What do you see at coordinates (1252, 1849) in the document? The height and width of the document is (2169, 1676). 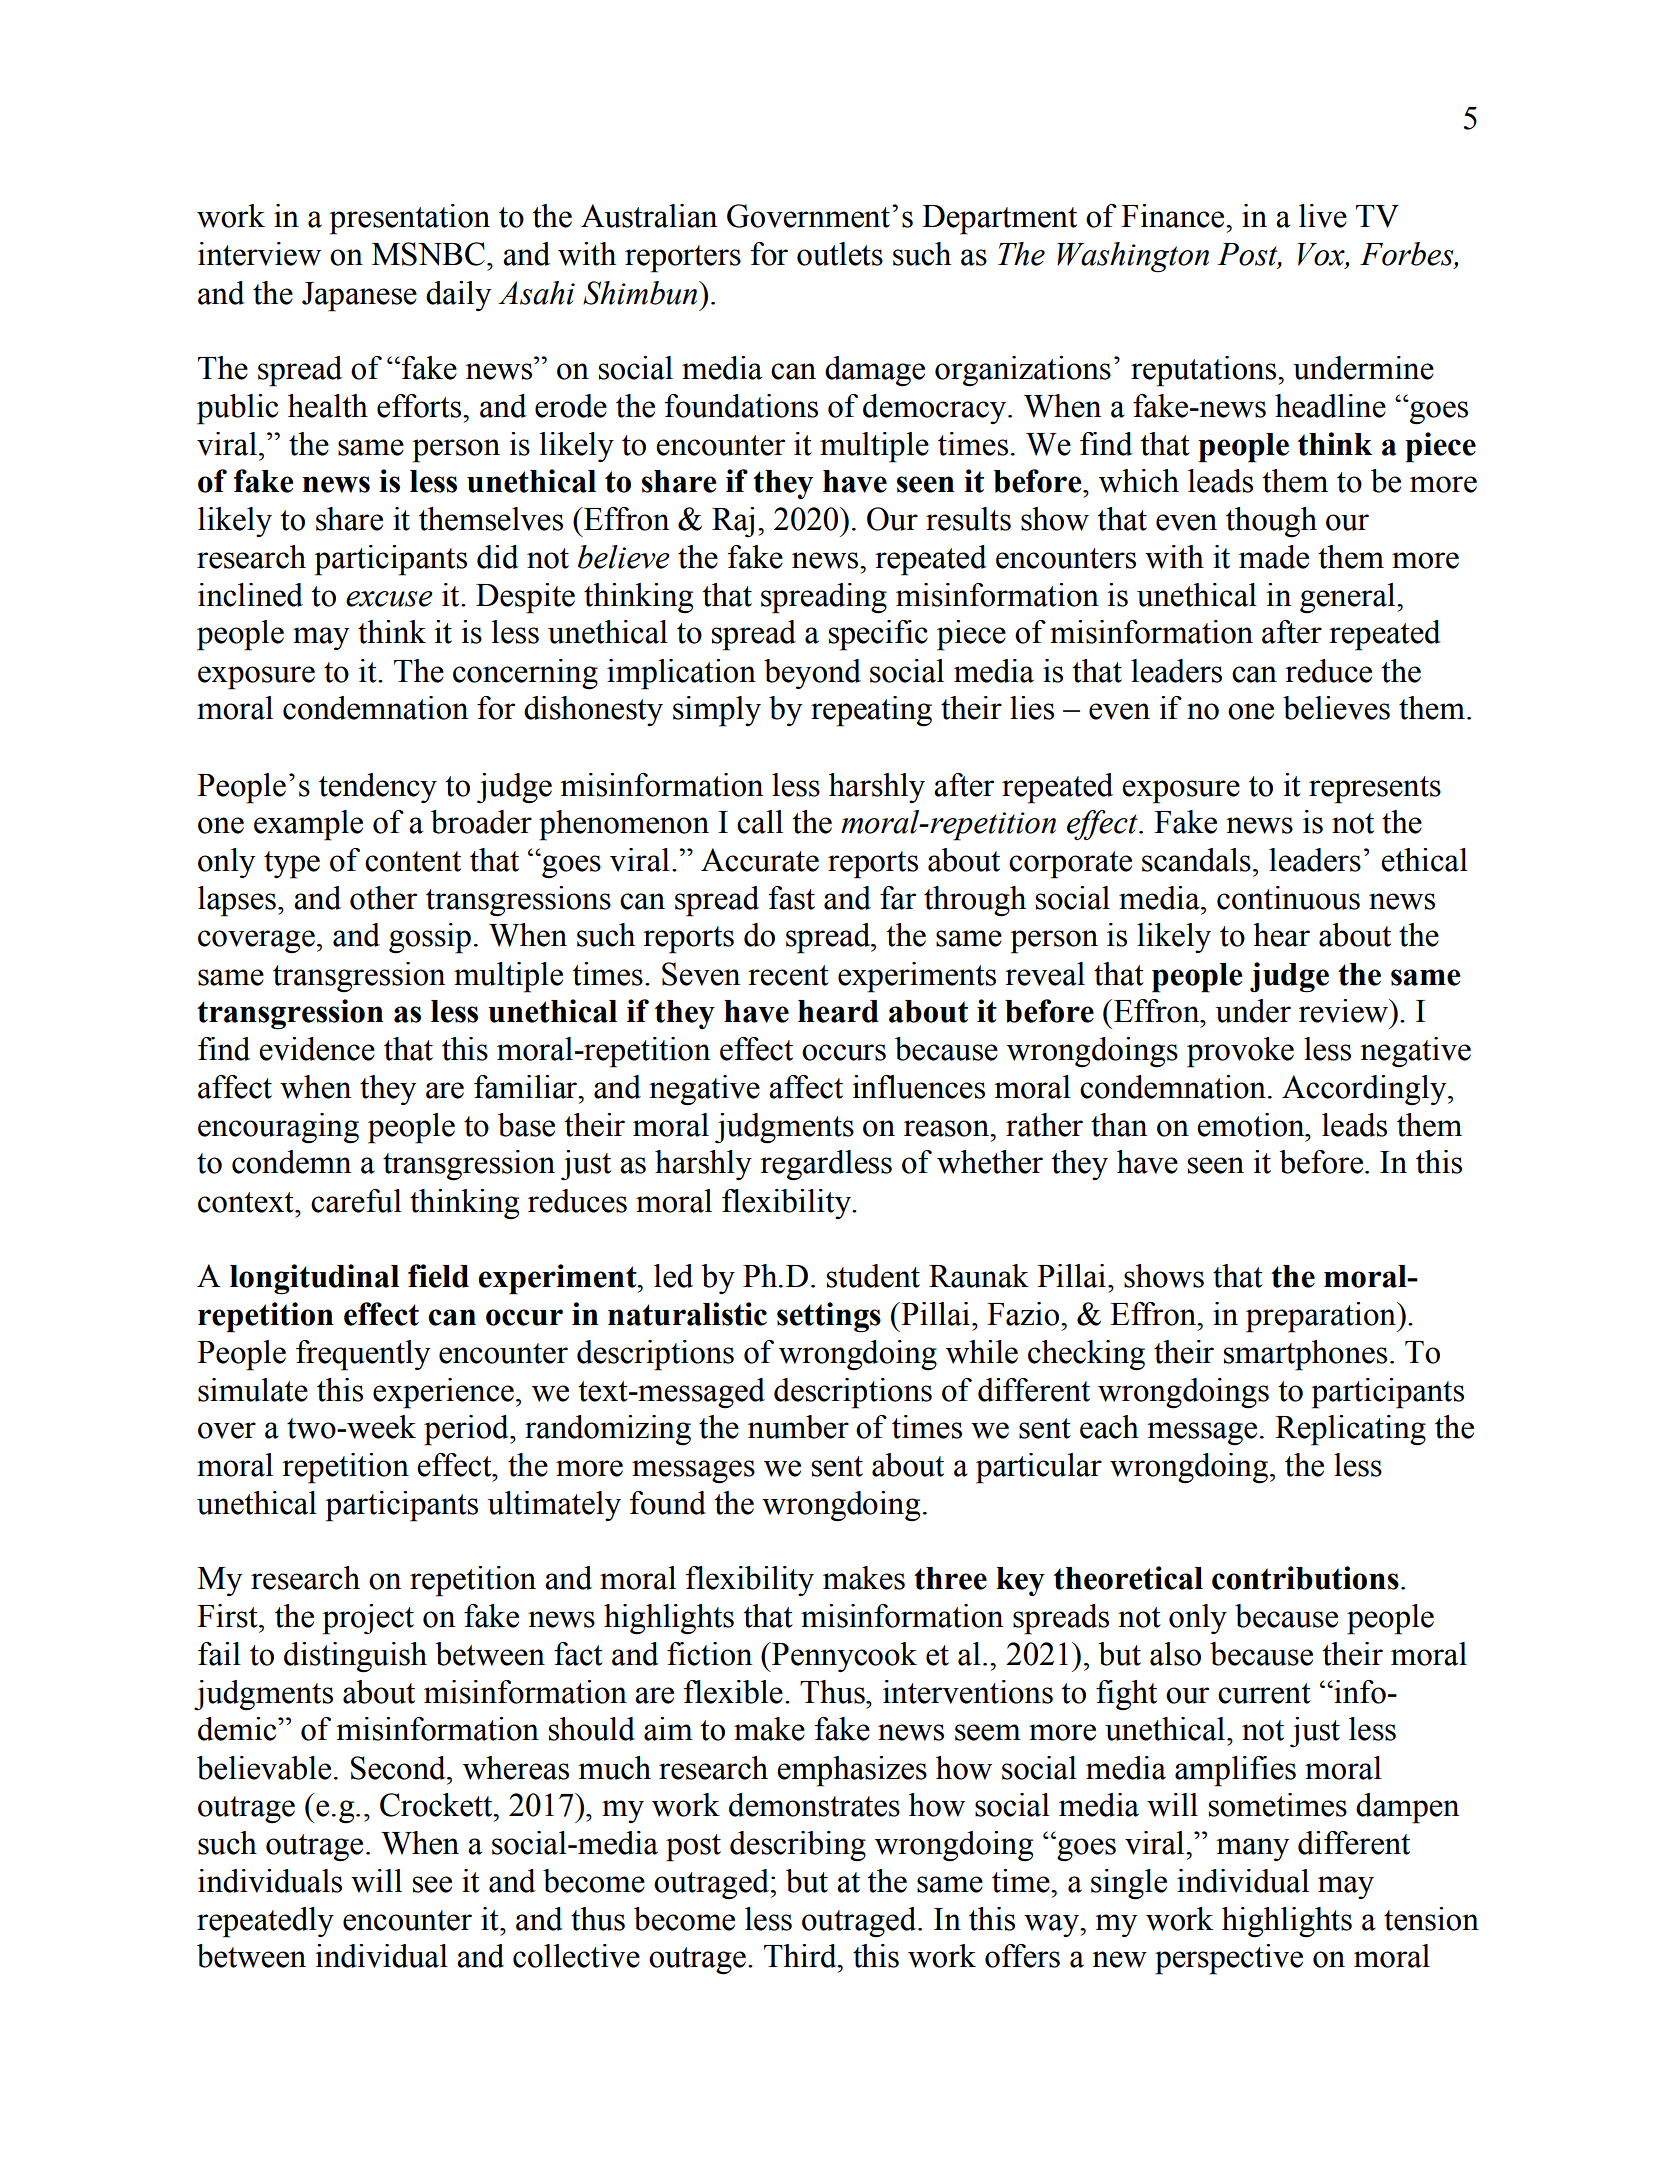 I see `many` at bounding box center [1252, 1849].
